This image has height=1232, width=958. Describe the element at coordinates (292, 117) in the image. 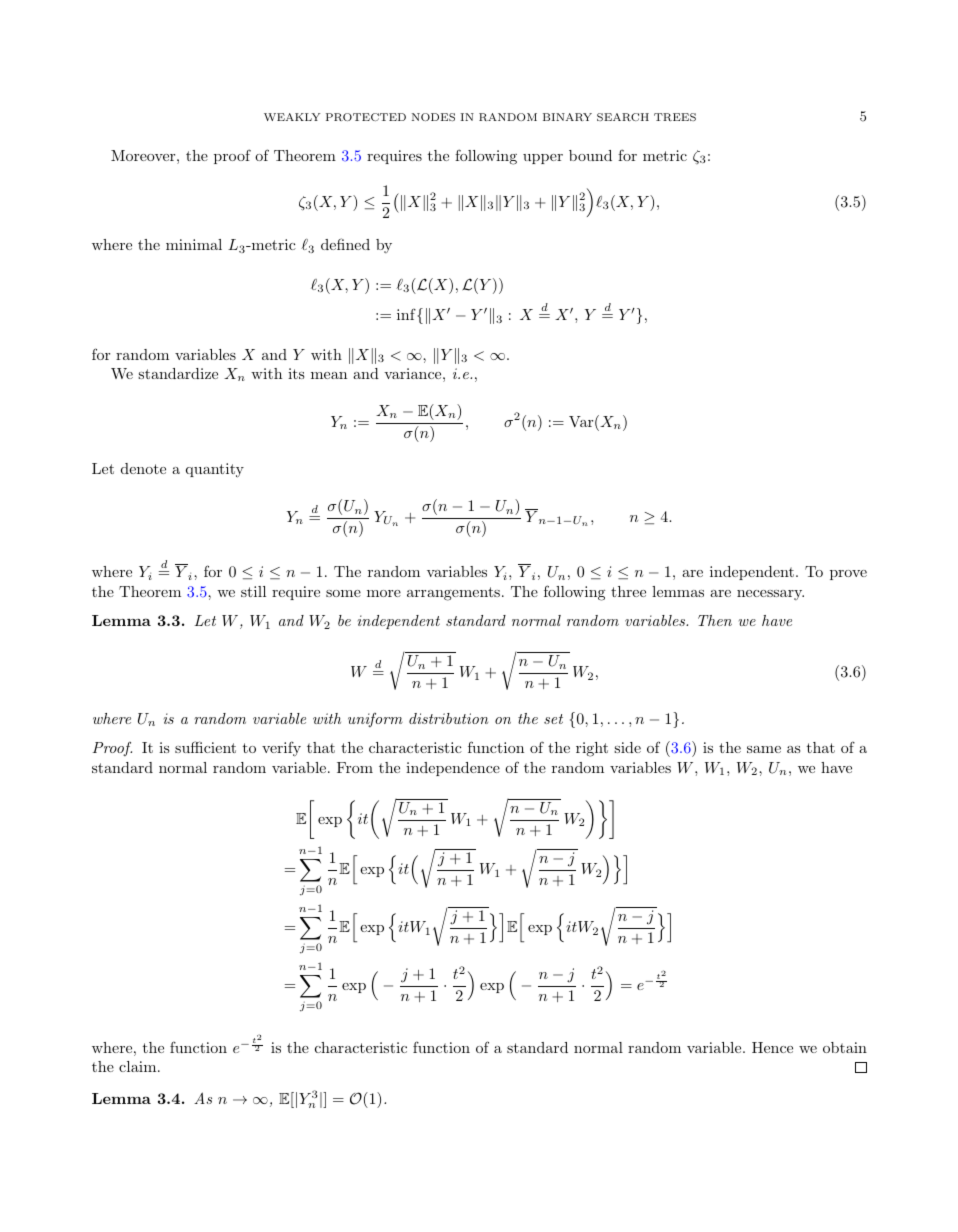

I see `WEAKLY` at that location.
